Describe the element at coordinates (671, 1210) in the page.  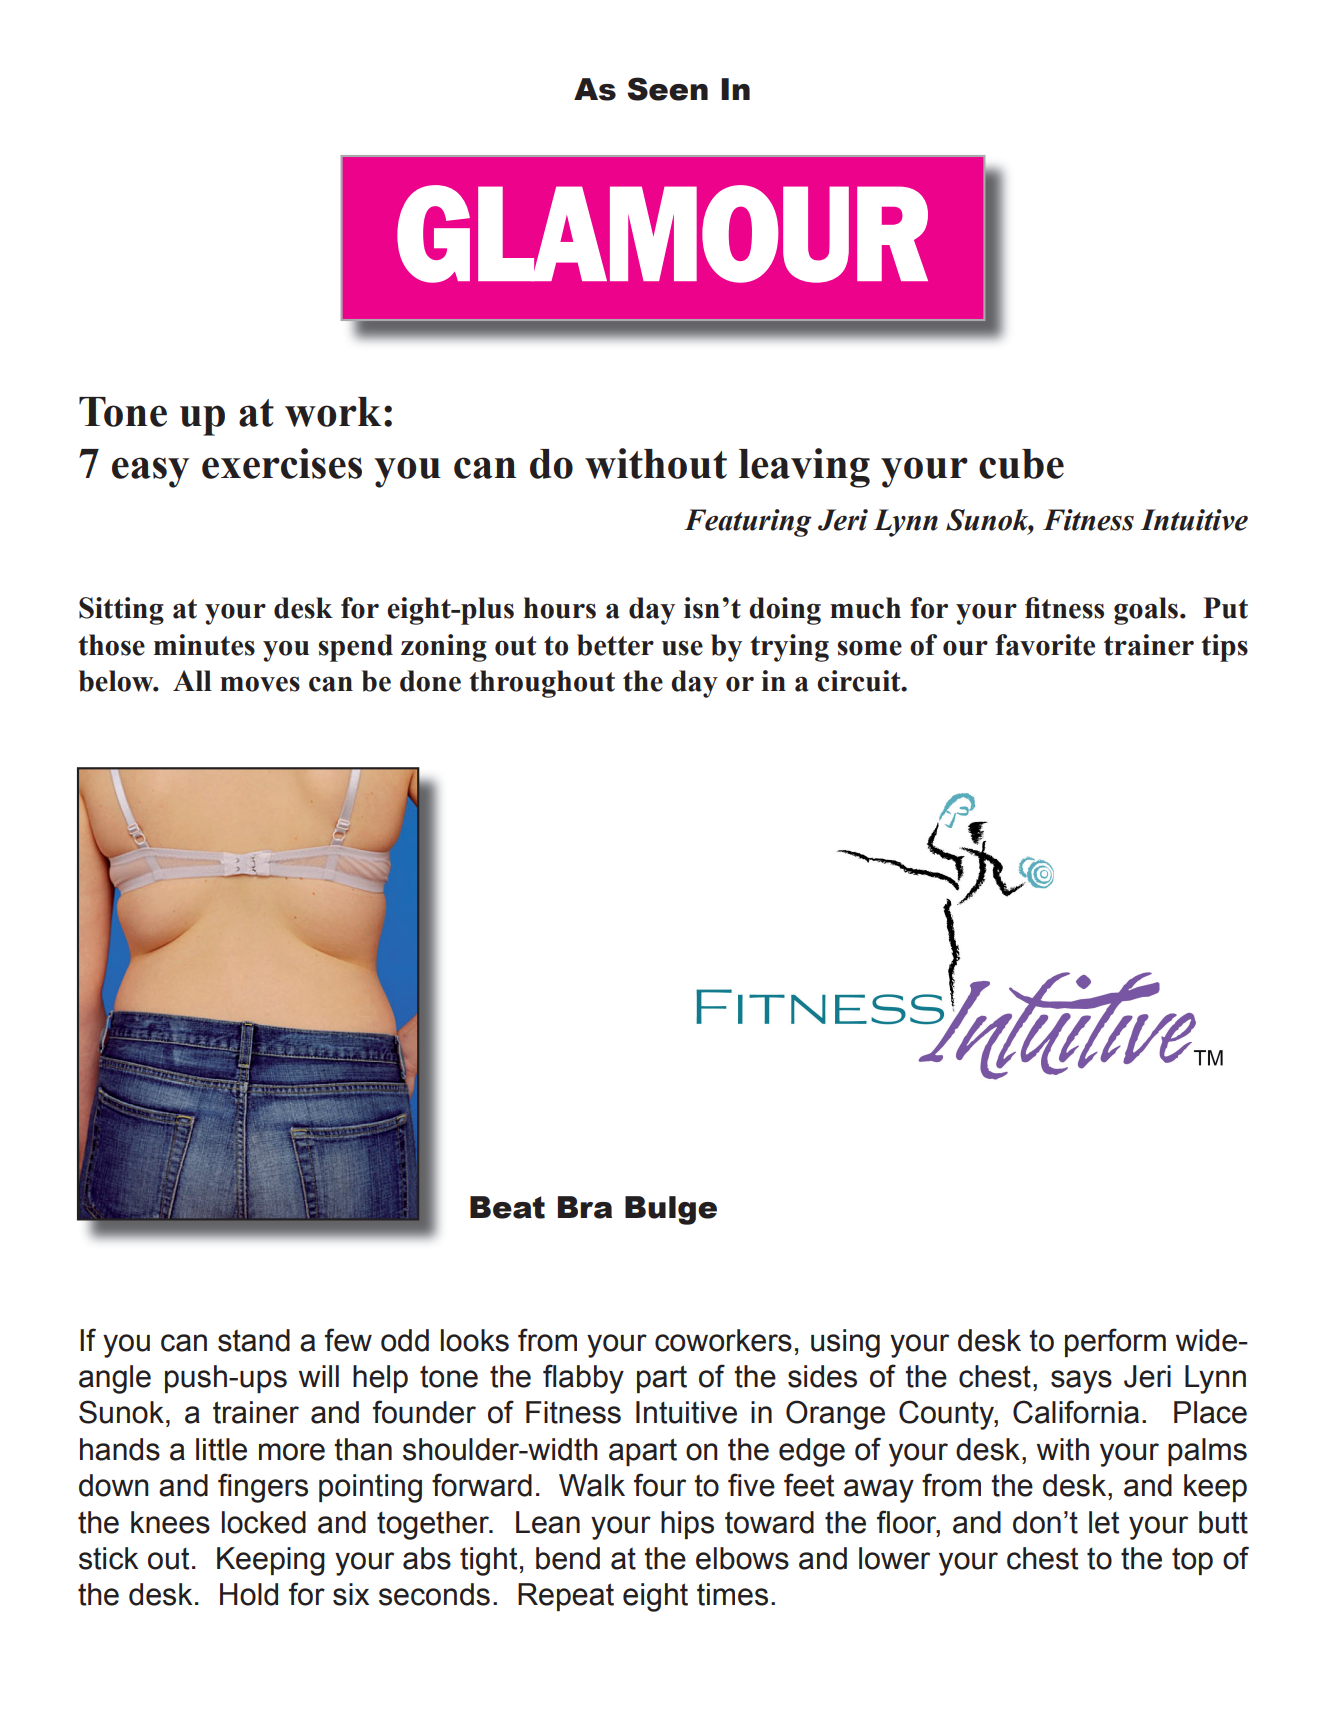
I see `Bulge` at that location.
